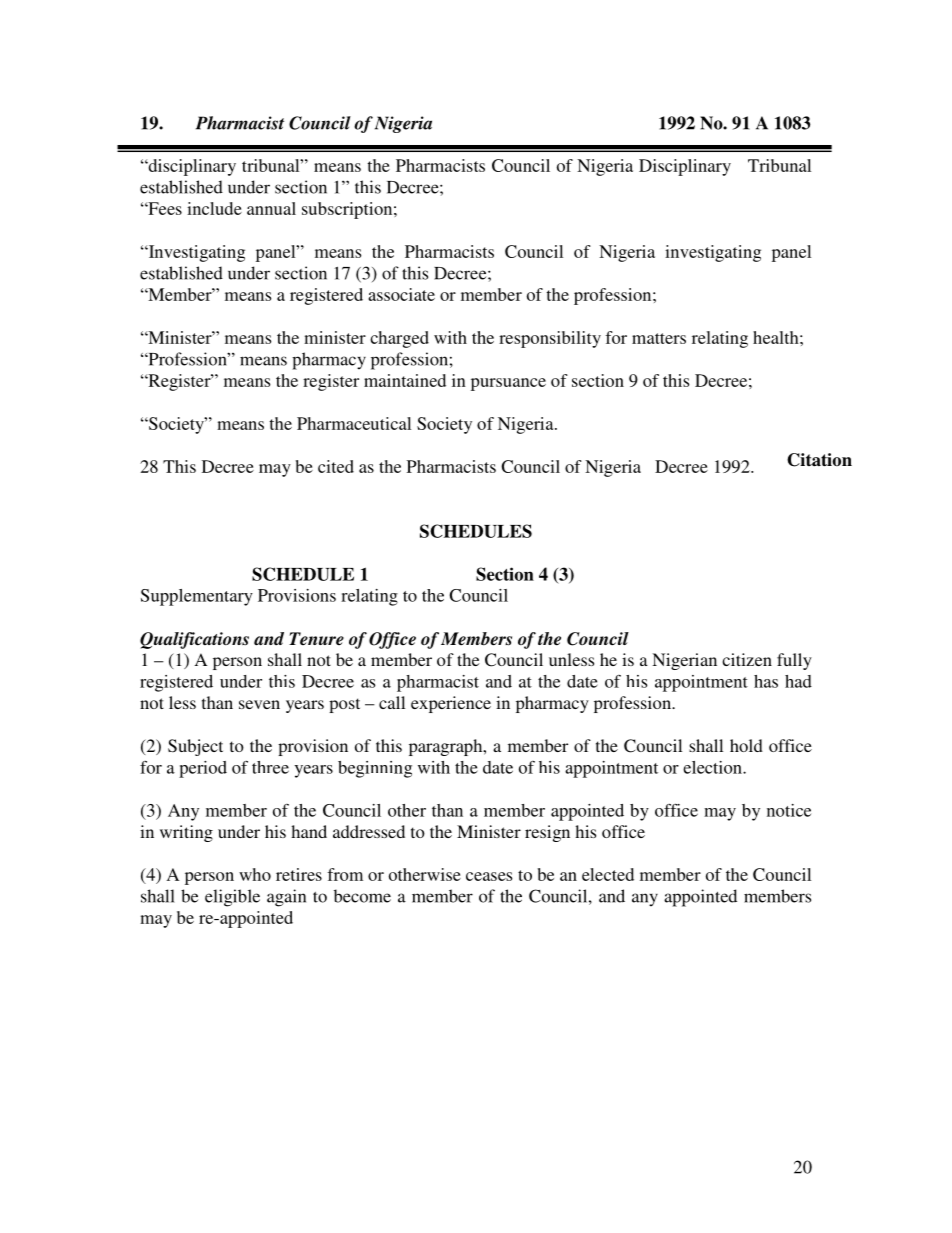 The height and width of the document is (1233, 952). What do you see at coordinates (354, 423) in the document?
I see `Pharmaceutical` at bounding box center [354, 423].
